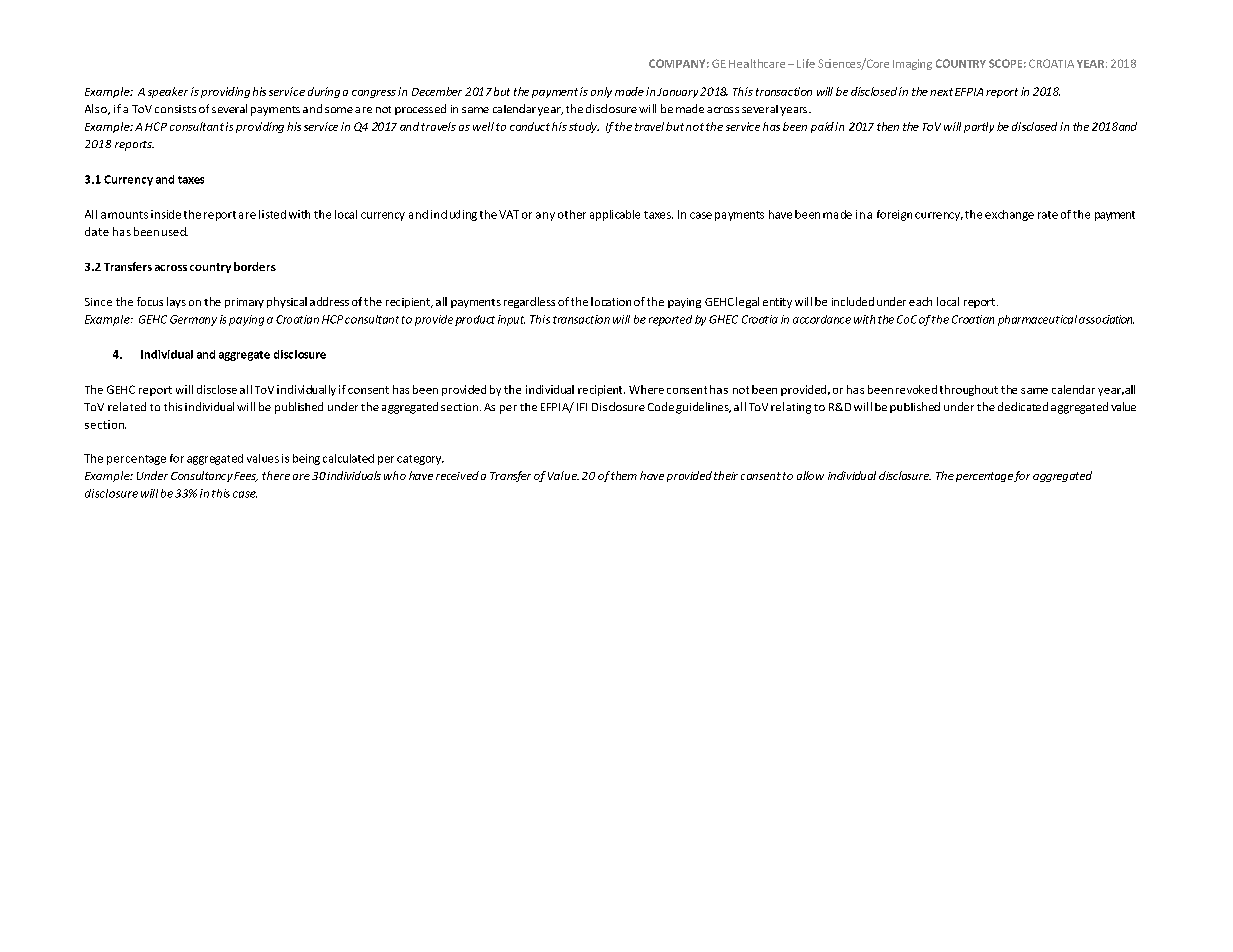 This document has width=1233, height=952. Describe the element at coordinates (193, 320) in the document. I see `Germany` at that location.
